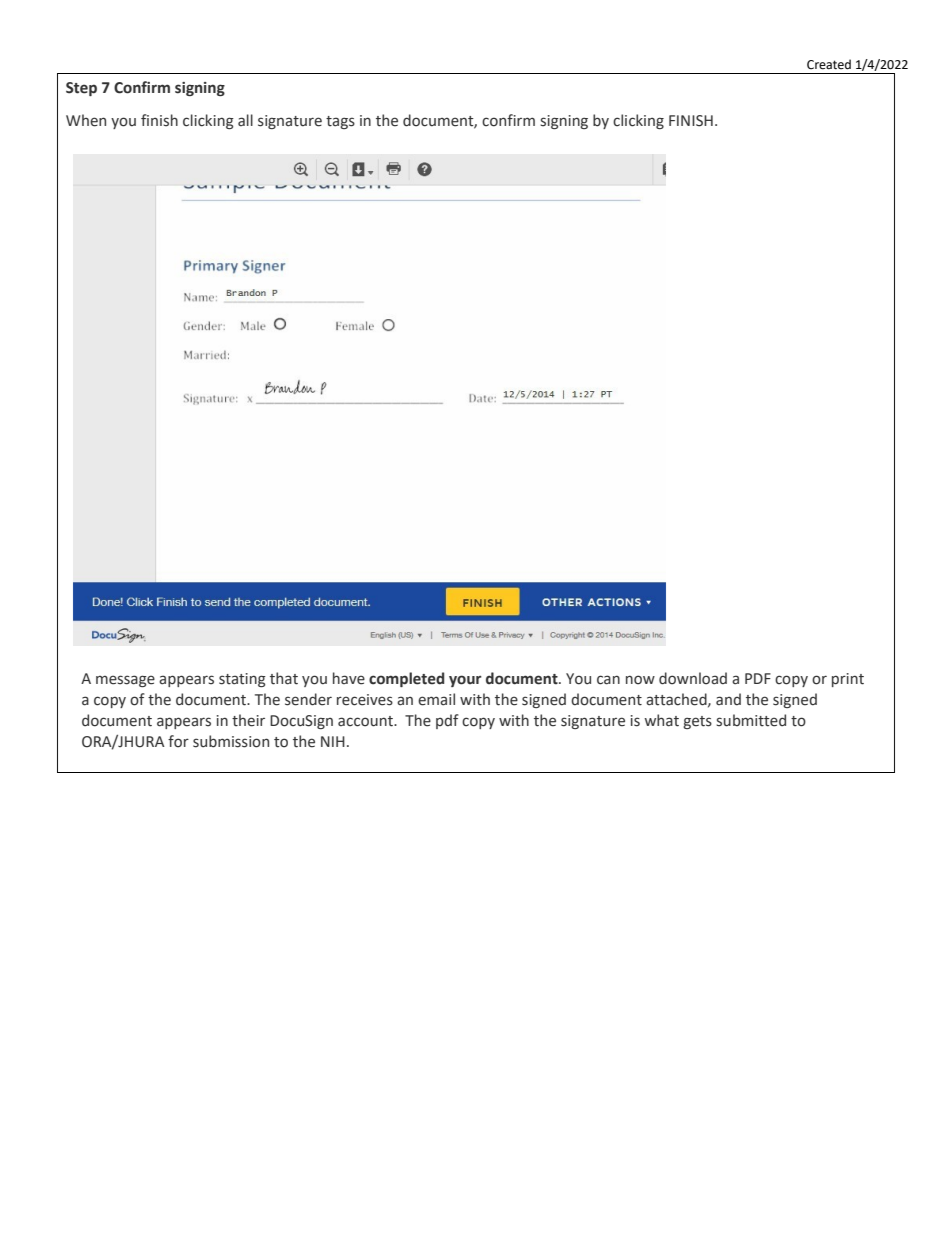 This screenshot has width=952, height=1233. What do you see at coordinates (829, 64) in the screenshot?
I see `Created` at bounding box center [829, 64].
